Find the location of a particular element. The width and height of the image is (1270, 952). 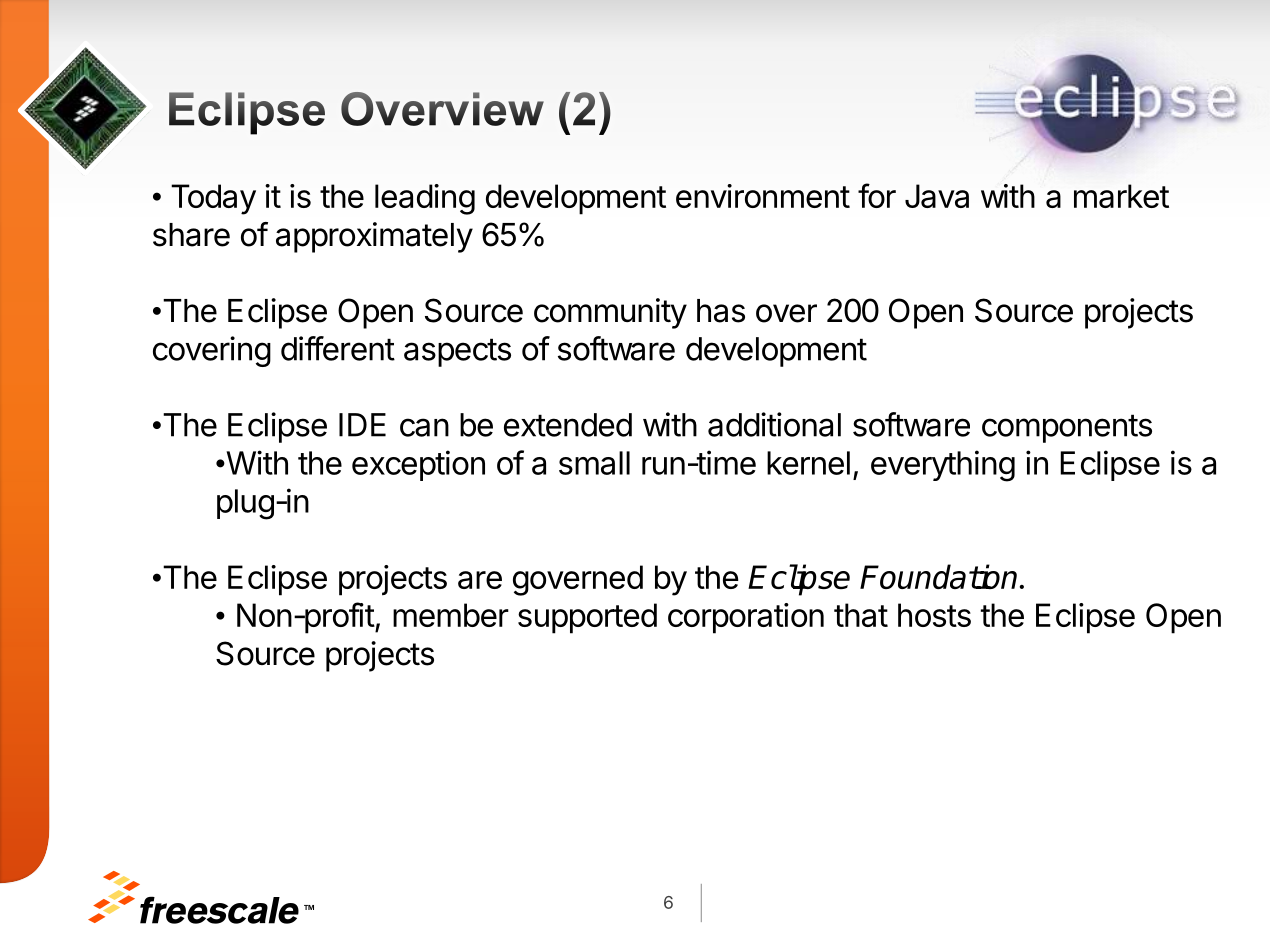

has is located at coordinates (721, 311).
